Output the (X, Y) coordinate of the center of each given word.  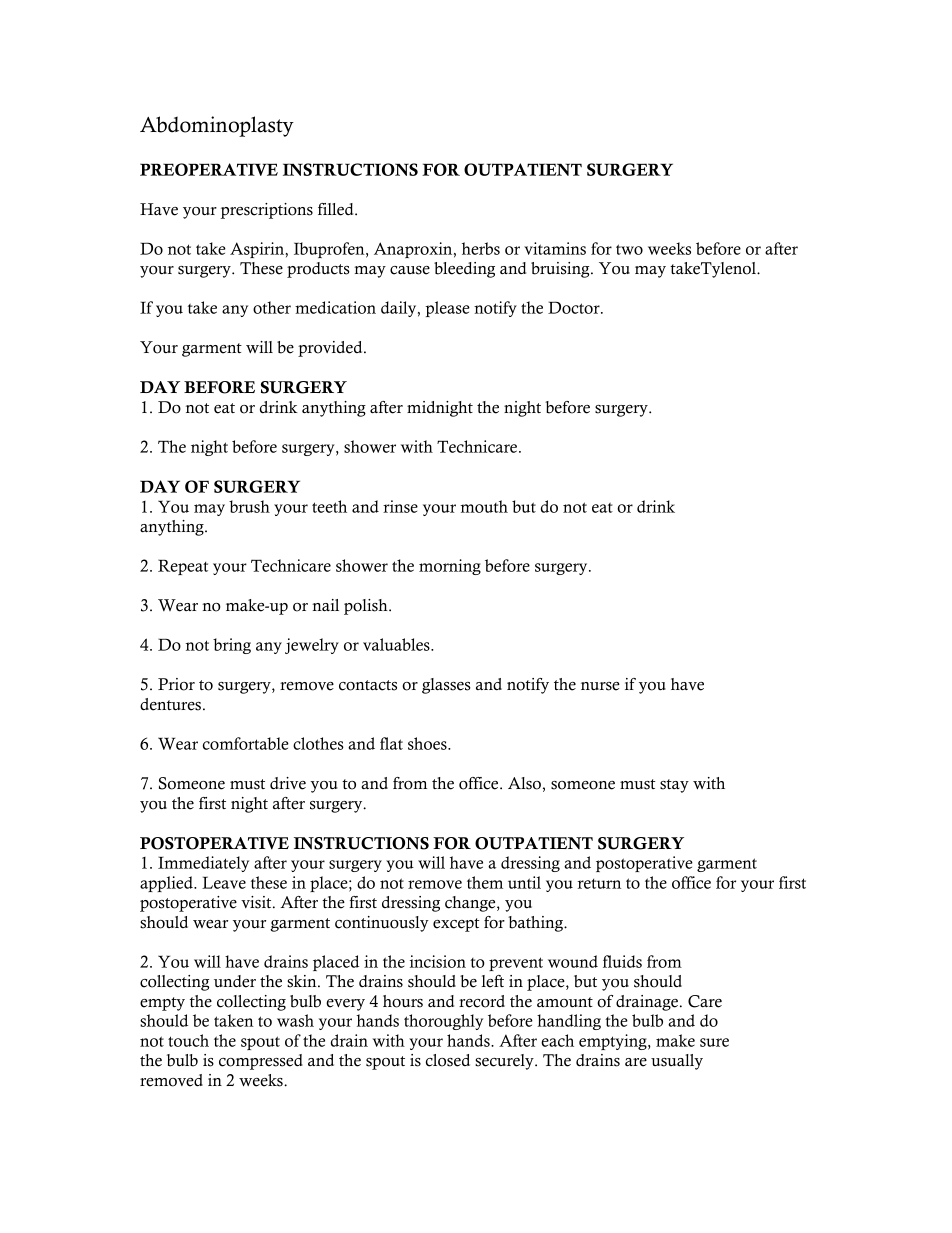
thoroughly (443, 1022)
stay (674, 786)
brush (249, 506)
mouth (484, 506)
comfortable (246, 743)
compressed (261, 1062)
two (629, 249)
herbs (481, 248)
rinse (400, 506)
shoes (428, 743)
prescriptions (267, 211)
